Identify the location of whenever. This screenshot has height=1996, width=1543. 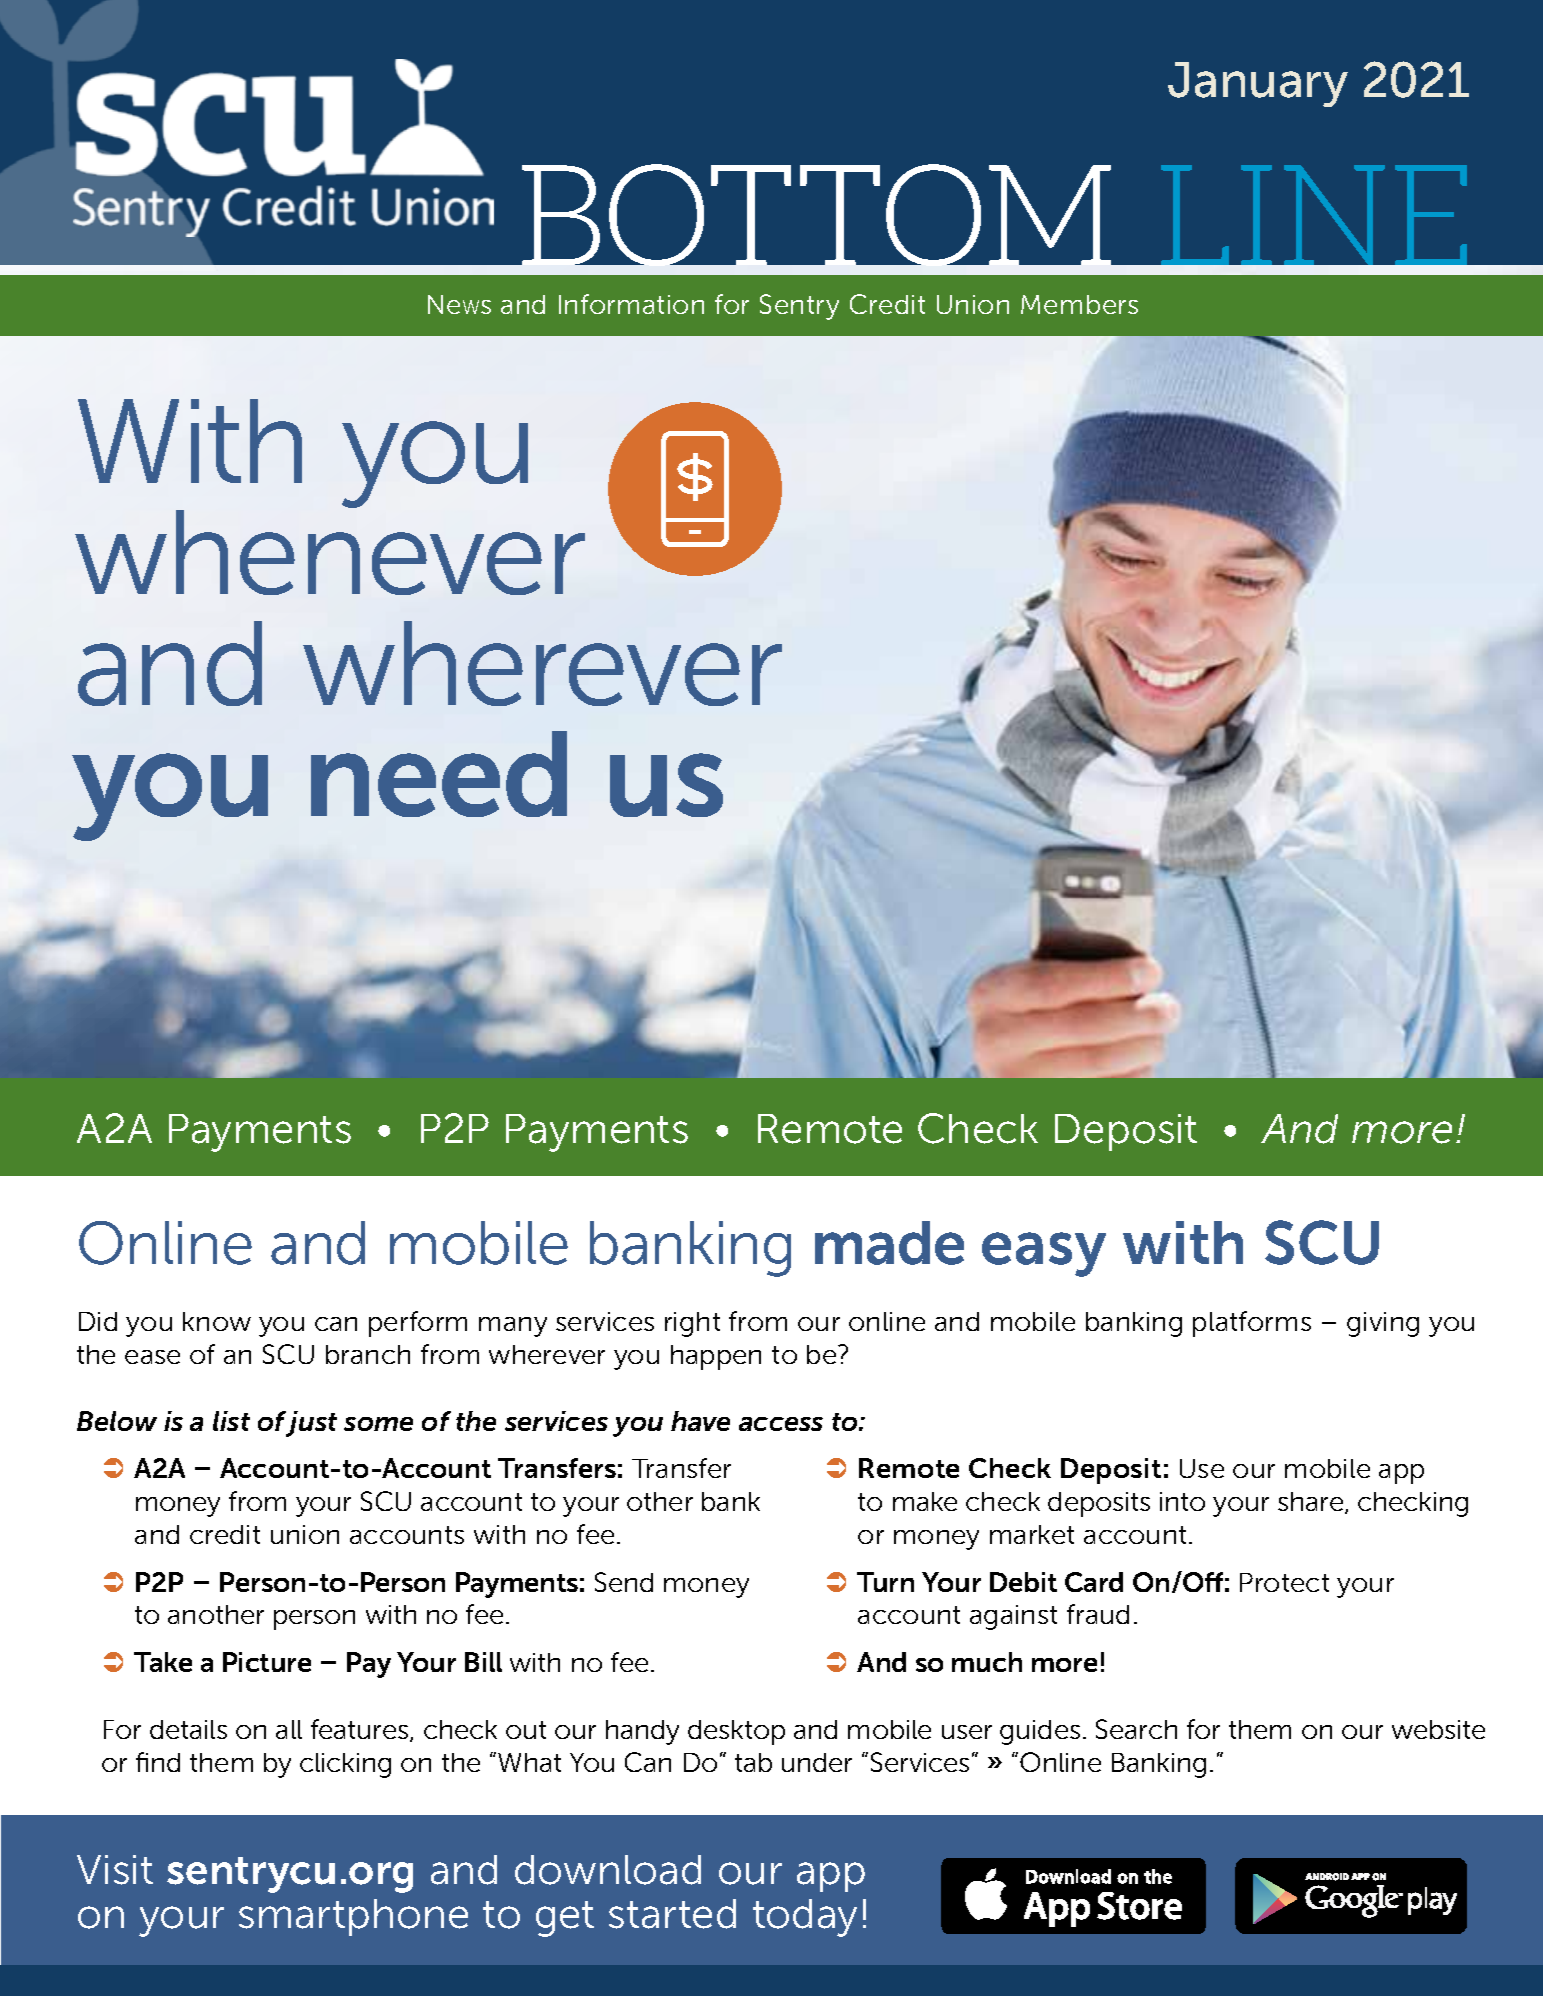
(330, 552).
